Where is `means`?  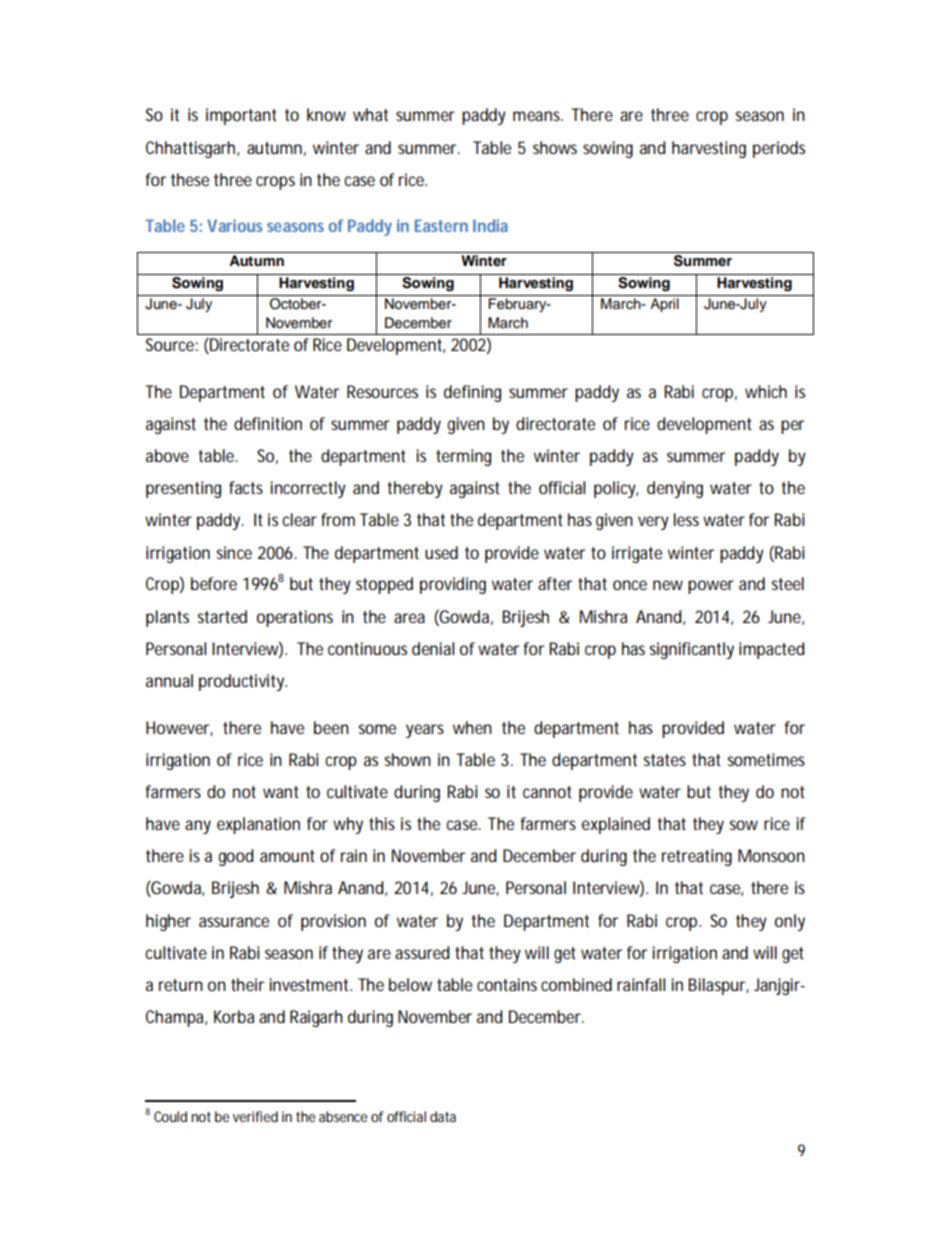 means is located at coordinates (538, 116).
